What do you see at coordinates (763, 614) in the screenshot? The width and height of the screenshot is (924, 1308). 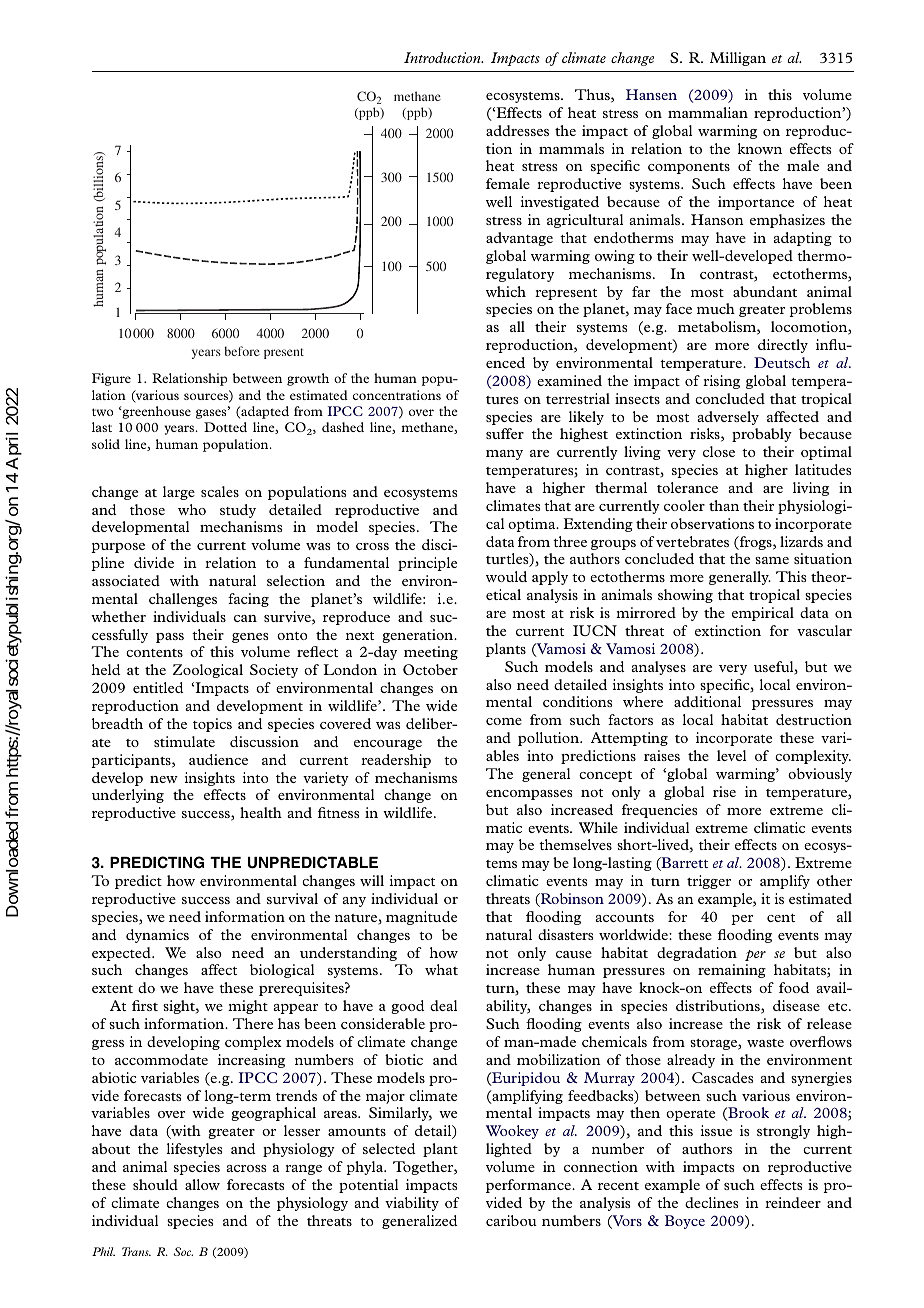 I see `empirical` at bounding box center [763, 614].
